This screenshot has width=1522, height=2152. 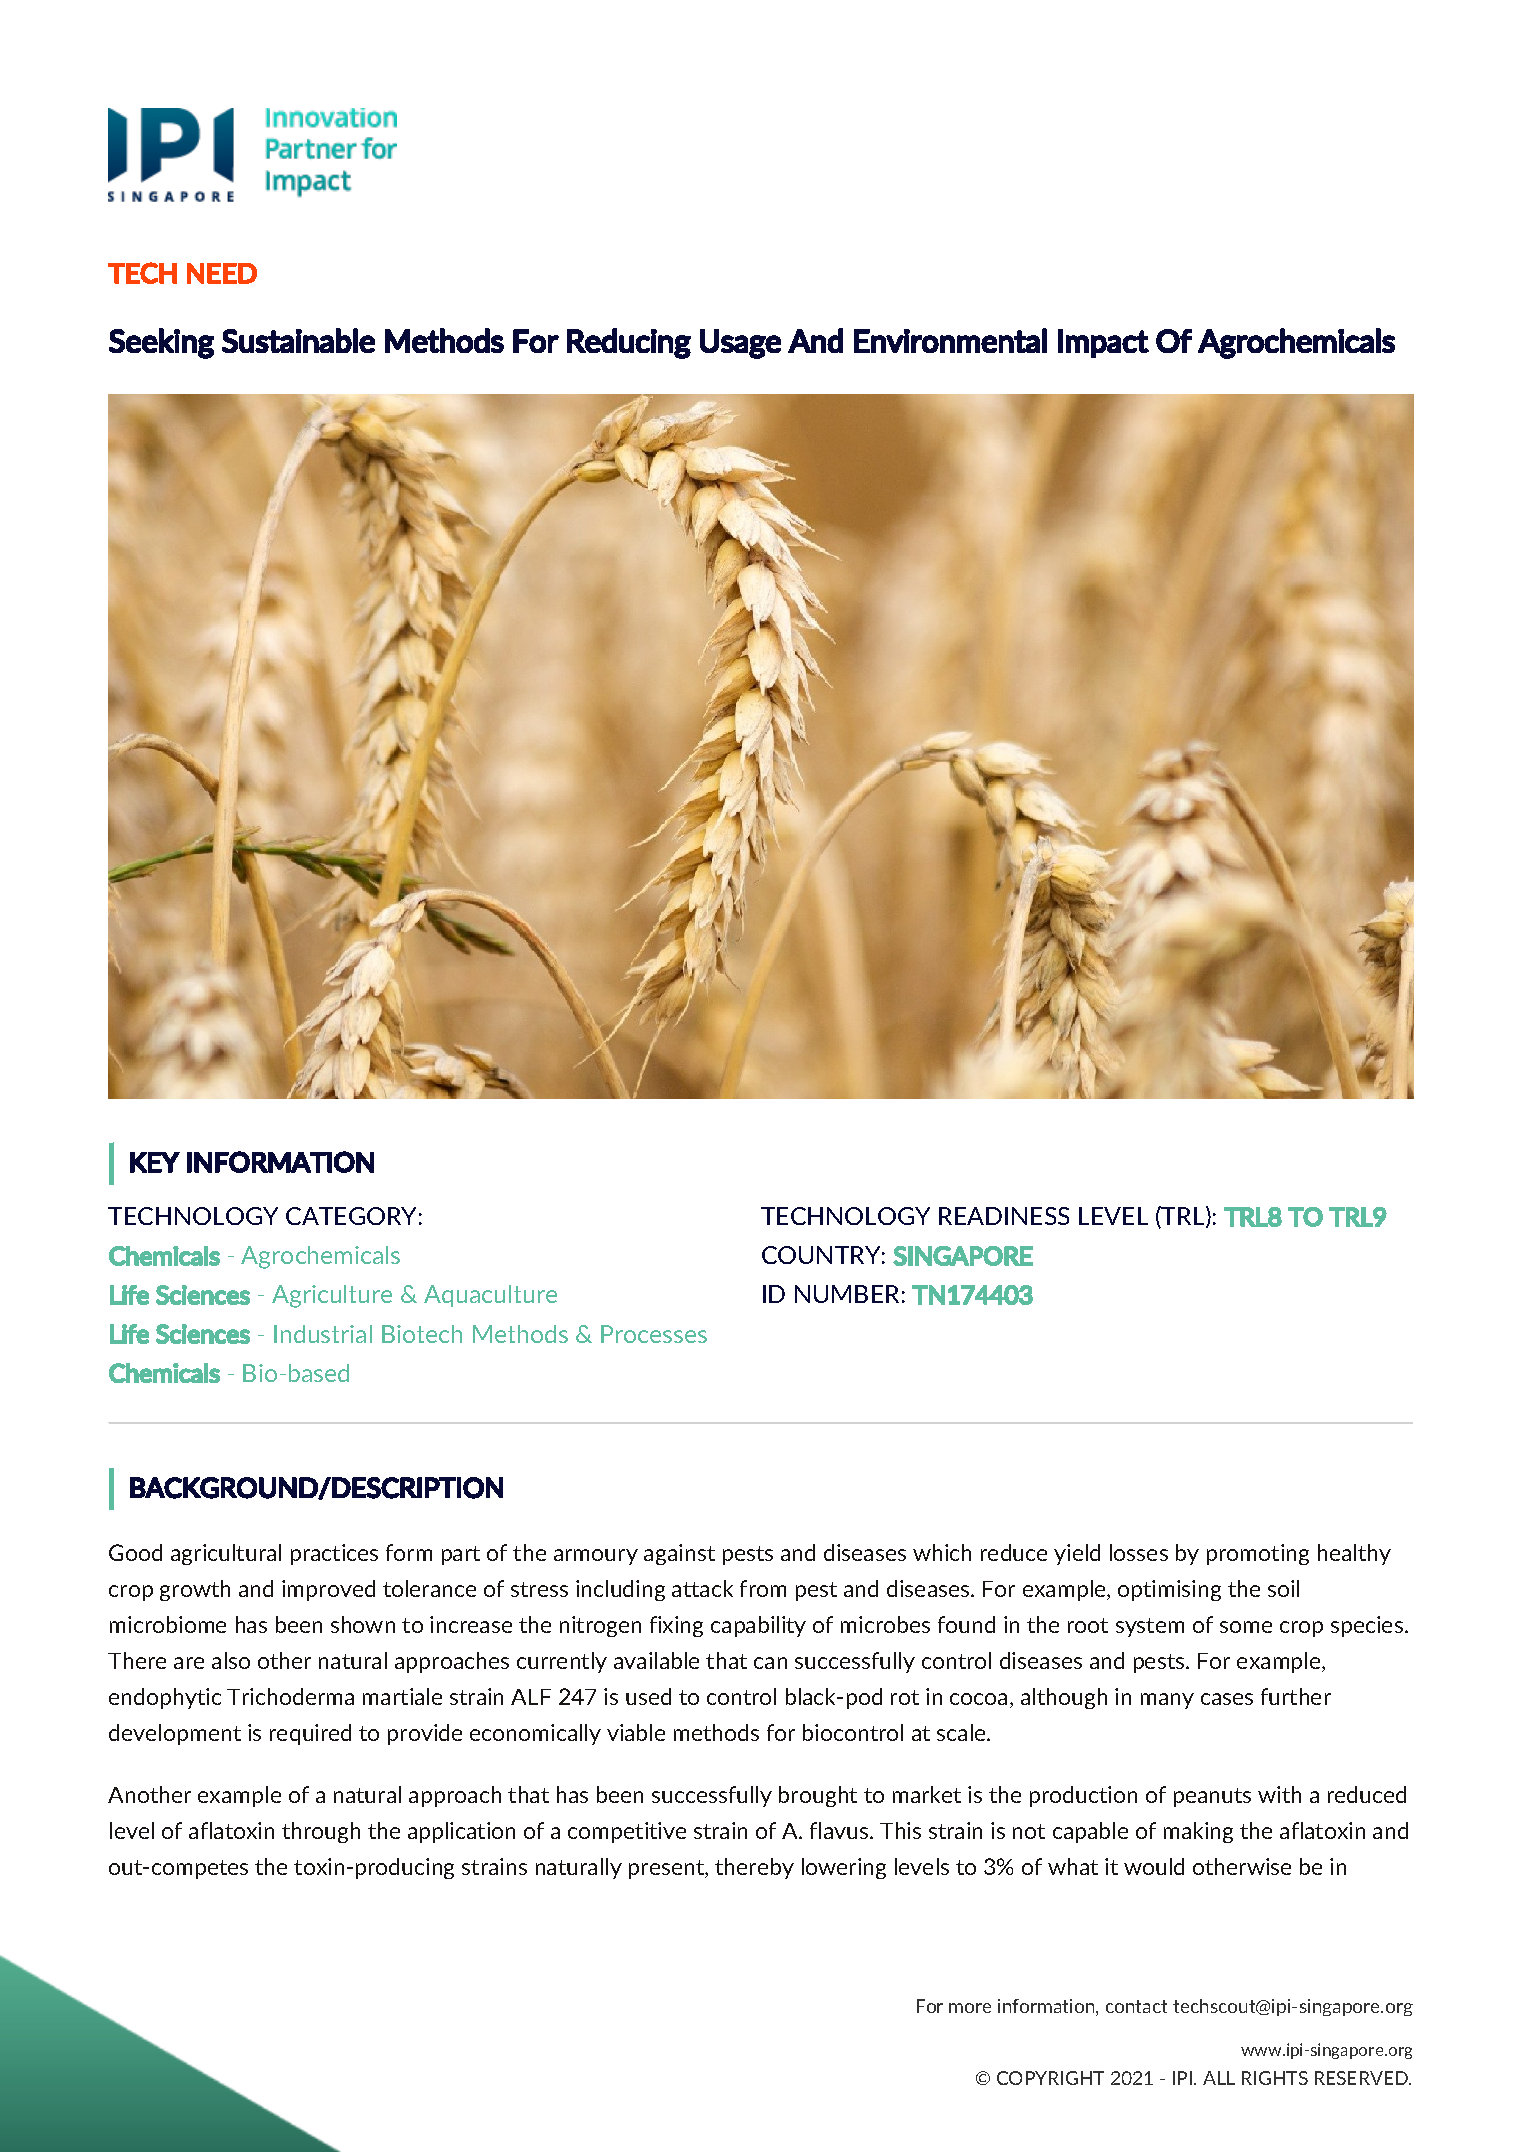 I want to click on KEY, so click(x=155, y=1162).
